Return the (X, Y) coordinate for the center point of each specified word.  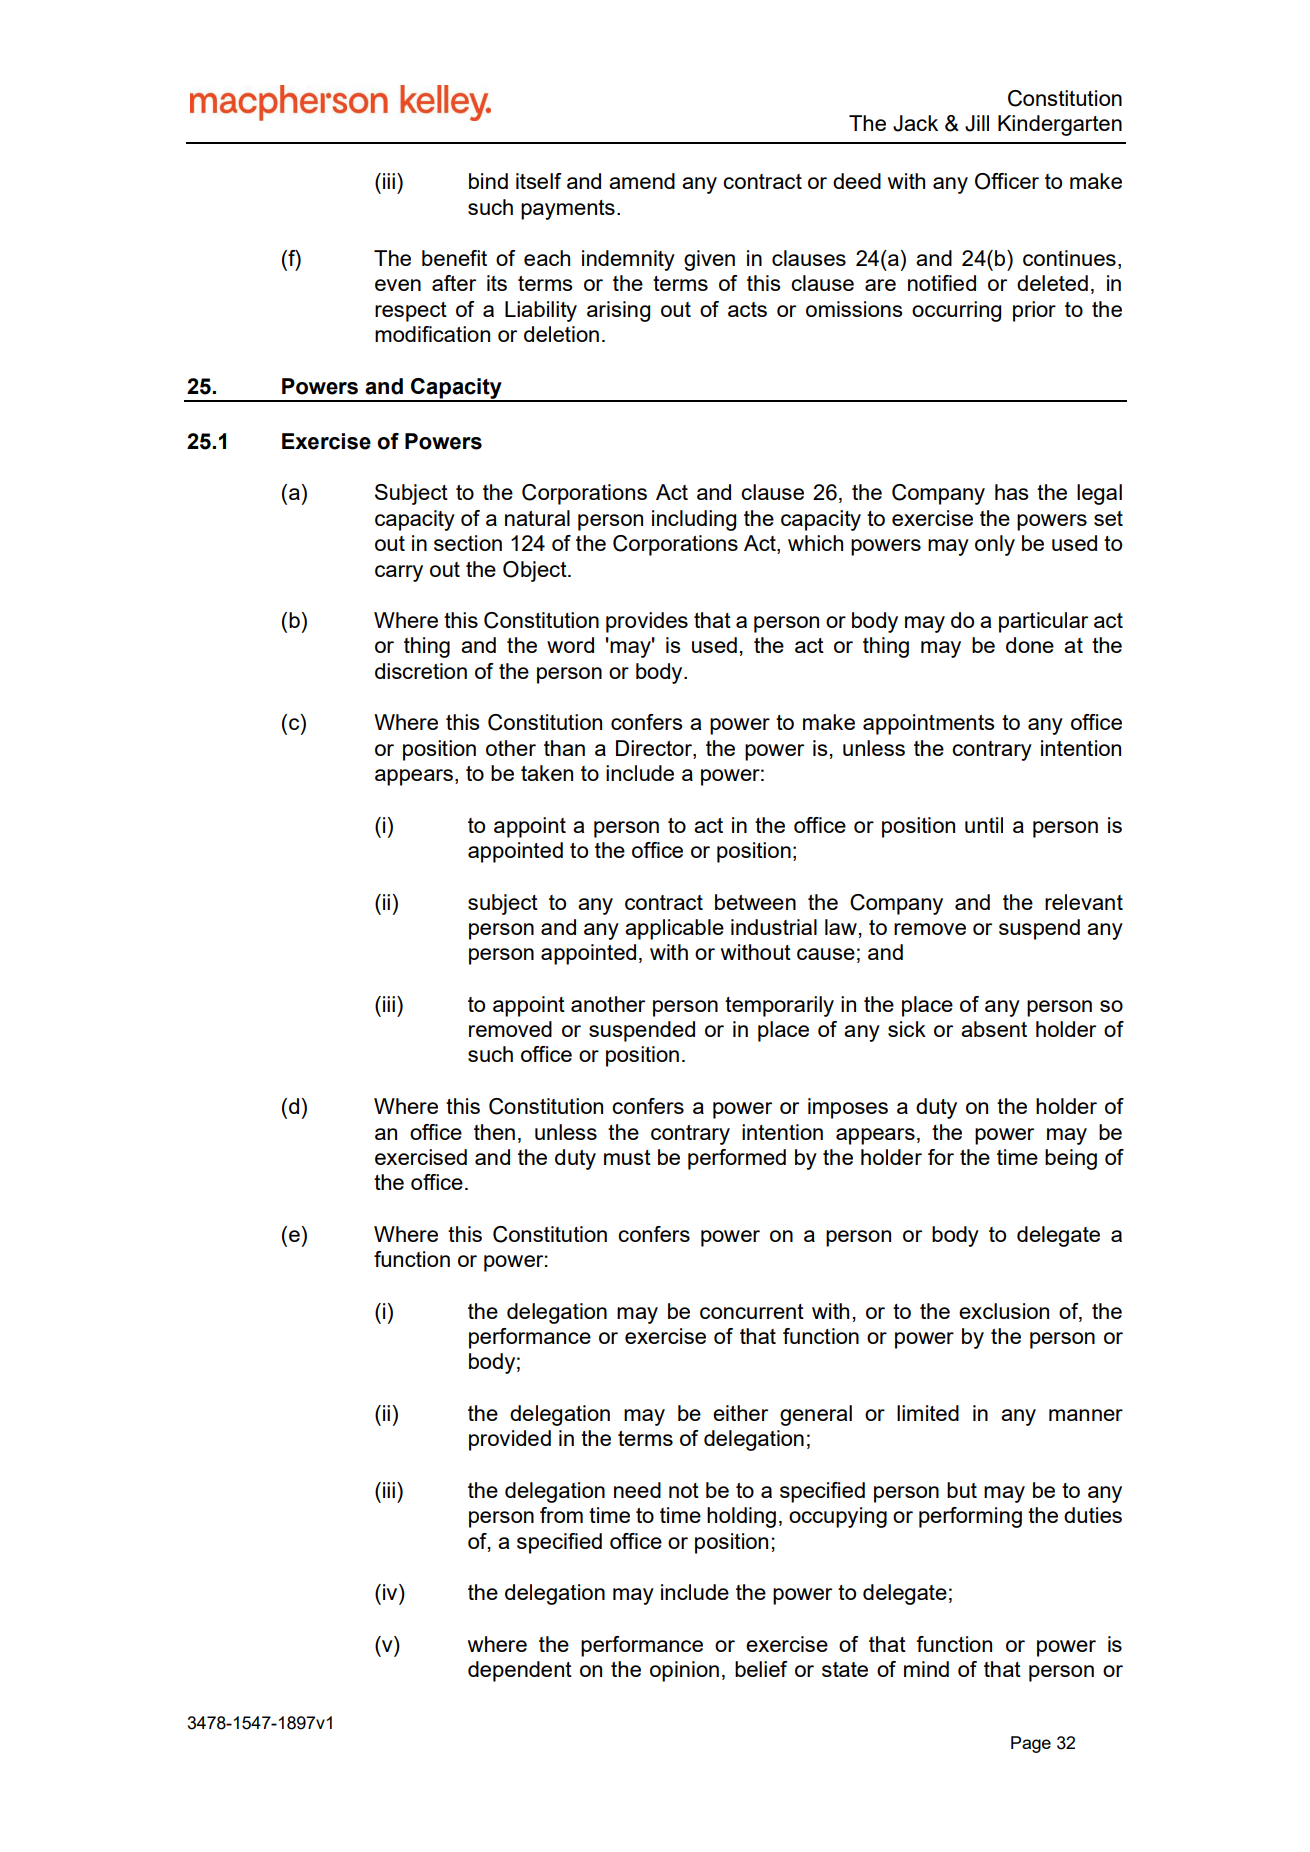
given (709, 260)
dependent (520, 1671)
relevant (1084, 902)
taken (547, 773)
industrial (774, 927)
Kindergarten (1060, 125)
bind (488, 181)
